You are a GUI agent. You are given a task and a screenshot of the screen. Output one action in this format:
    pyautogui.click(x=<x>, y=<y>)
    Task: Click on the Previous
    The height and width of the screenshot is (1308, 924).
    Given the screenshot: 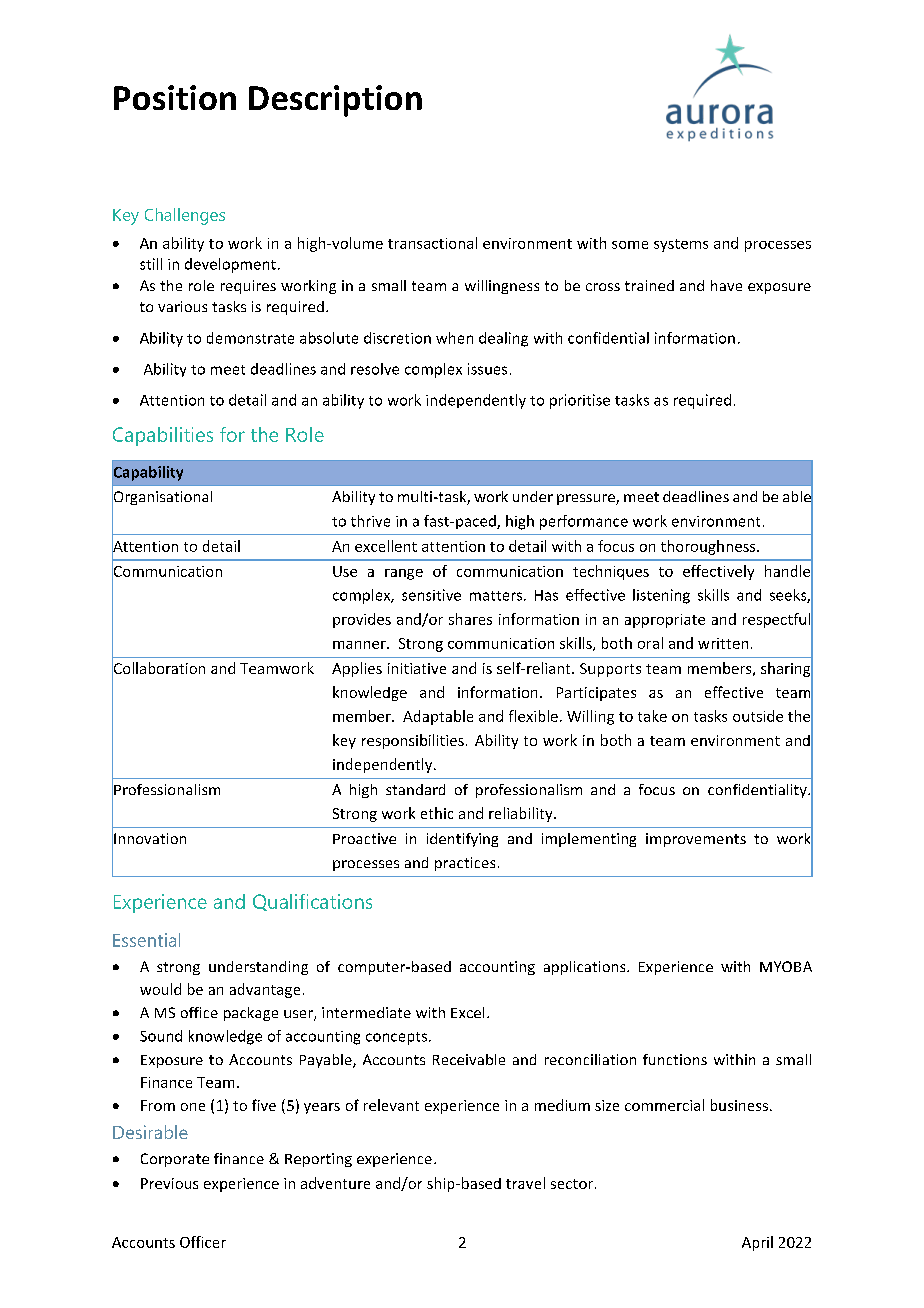 What is the action you would take?
    pyautogui.click(x=169, y=1183)
